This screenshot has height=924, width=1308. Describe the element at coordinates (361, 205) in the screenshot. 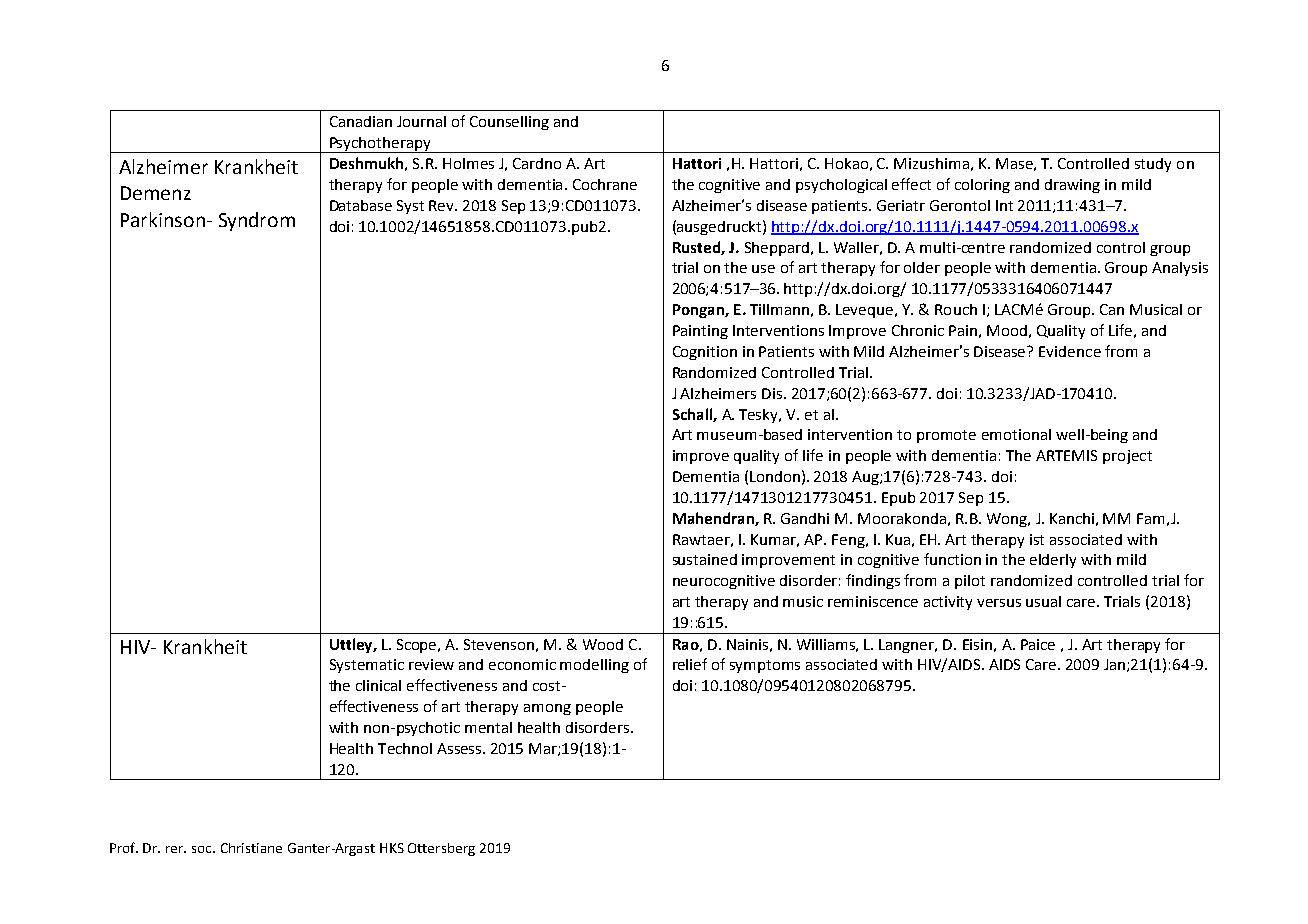

I see `Database` at that location.
